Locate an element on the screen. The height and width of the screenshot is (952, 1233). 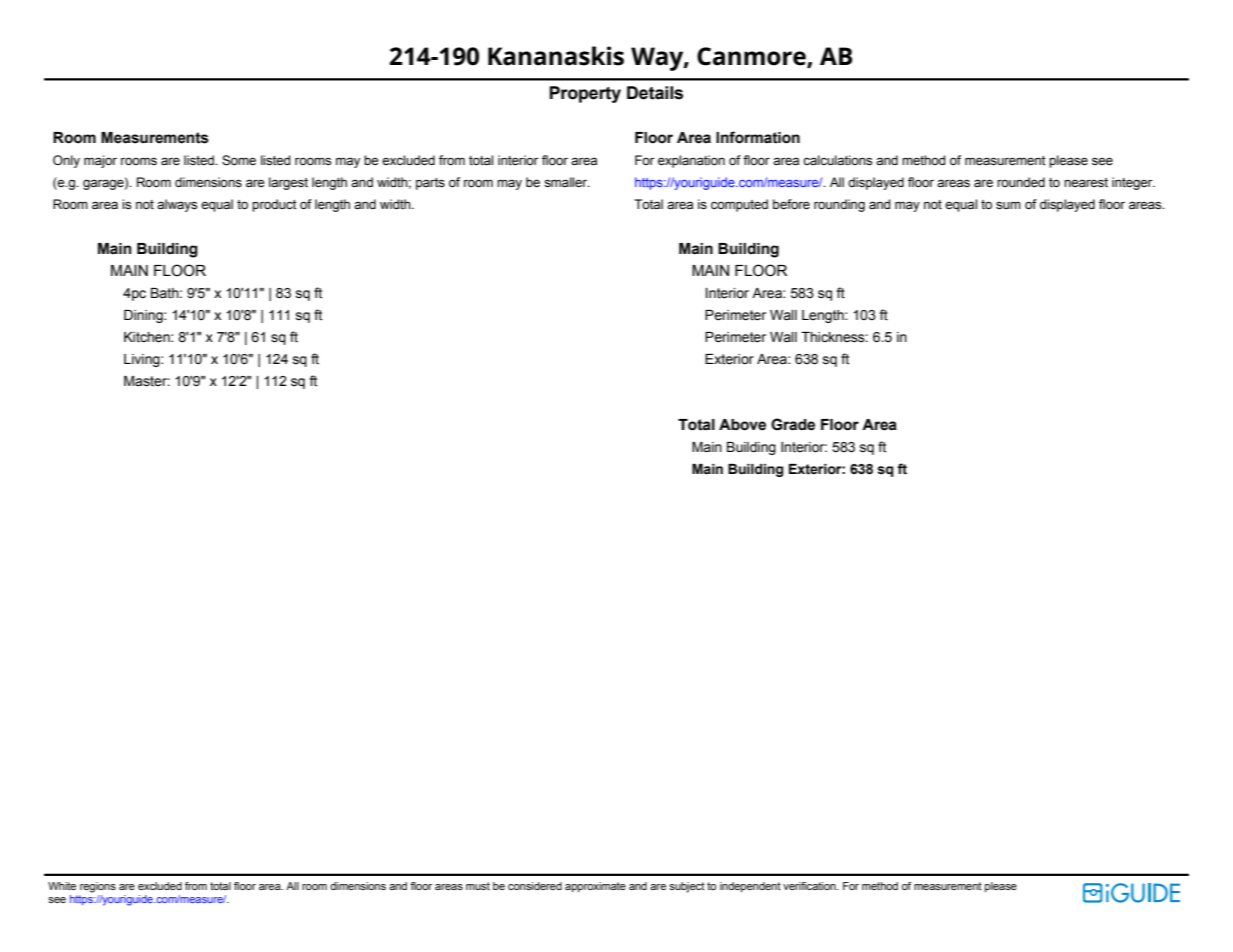
Property is located at coordinates (585, 94).
